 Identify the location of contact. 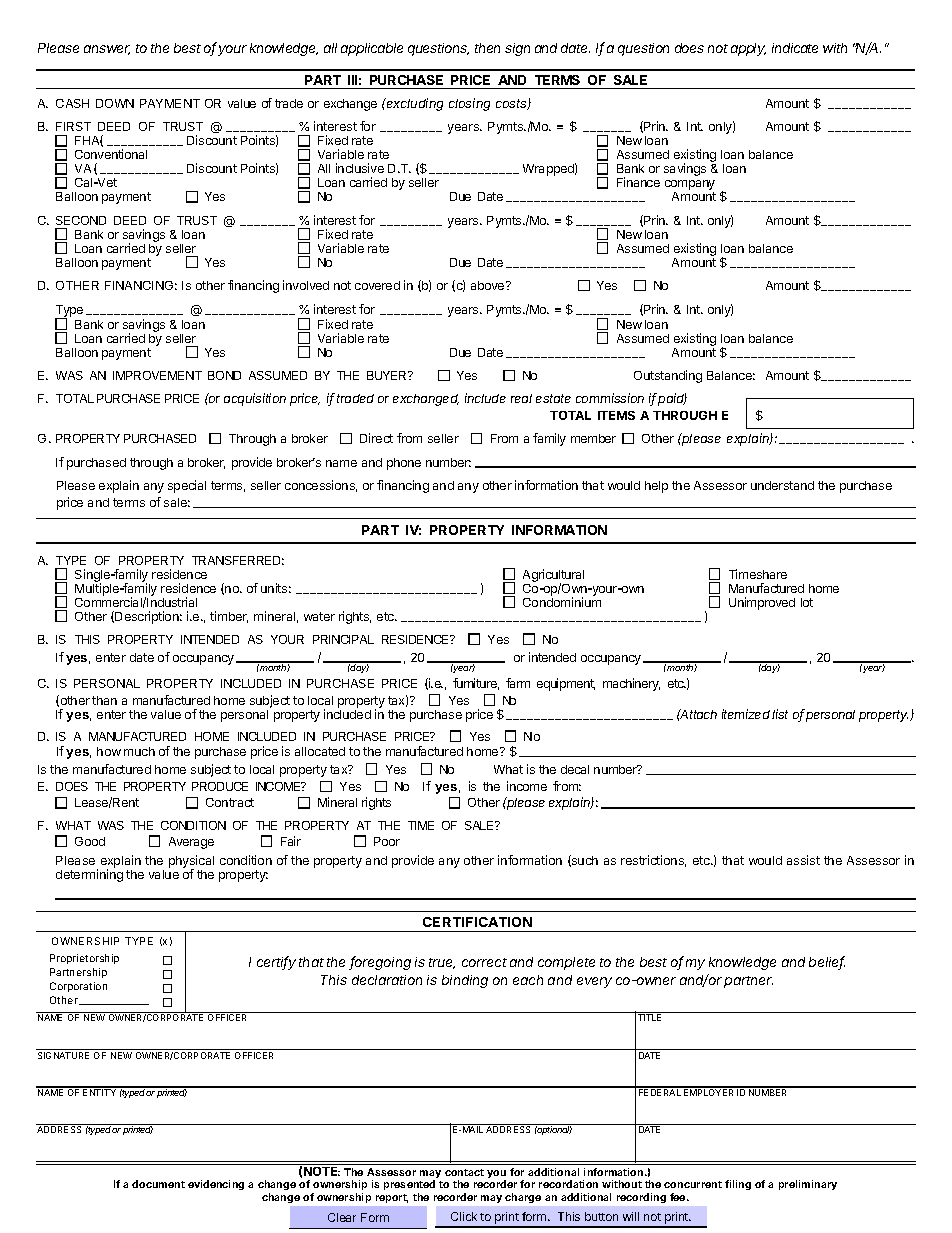
(464, 1172).
